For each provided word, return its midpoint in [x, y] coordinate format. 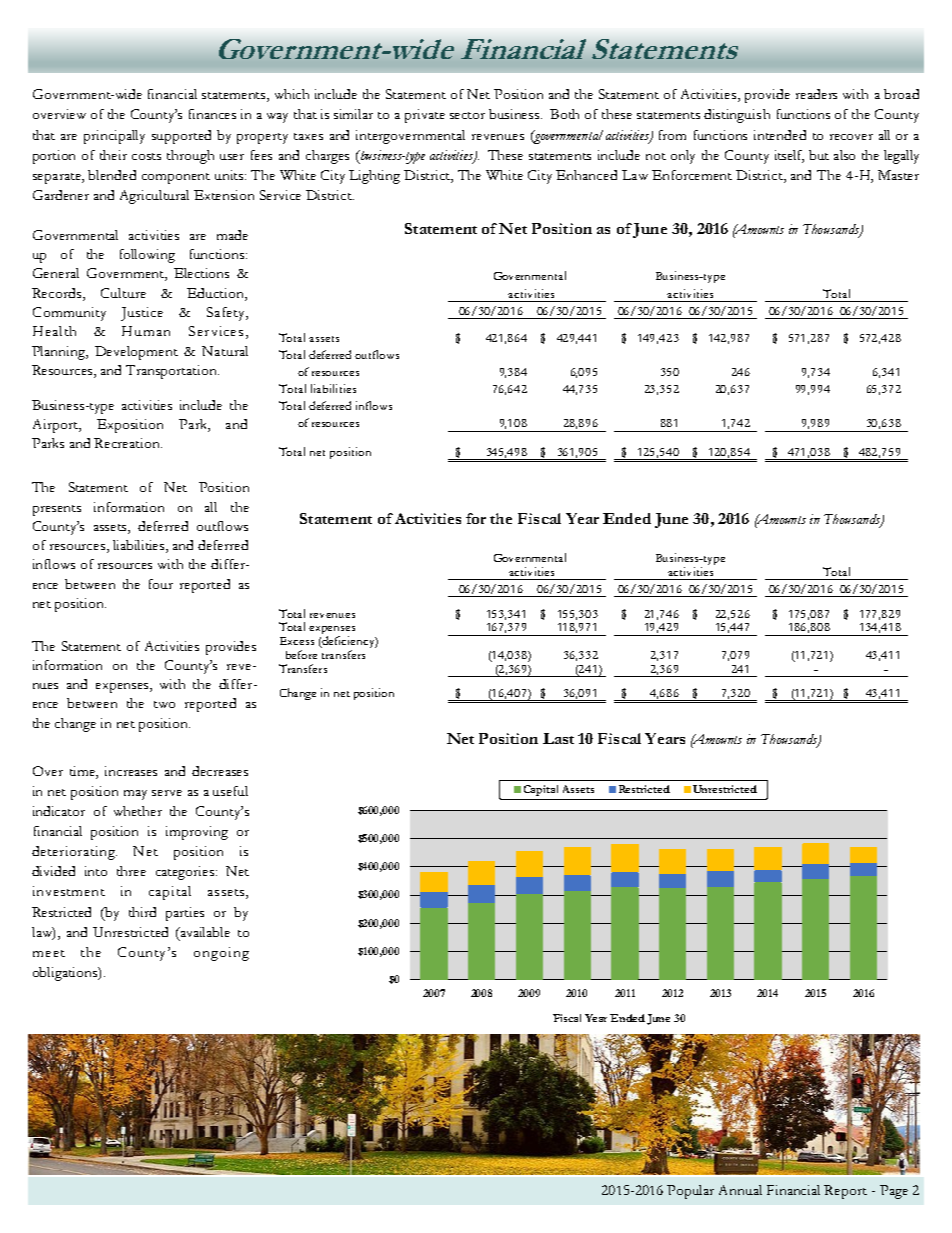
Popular [690, 1192]
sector [467, 115]
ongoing [221, 954]
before [301, 654]
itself [789, 156]
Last [558, 738]
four [161, 584]
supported [181, 137]
